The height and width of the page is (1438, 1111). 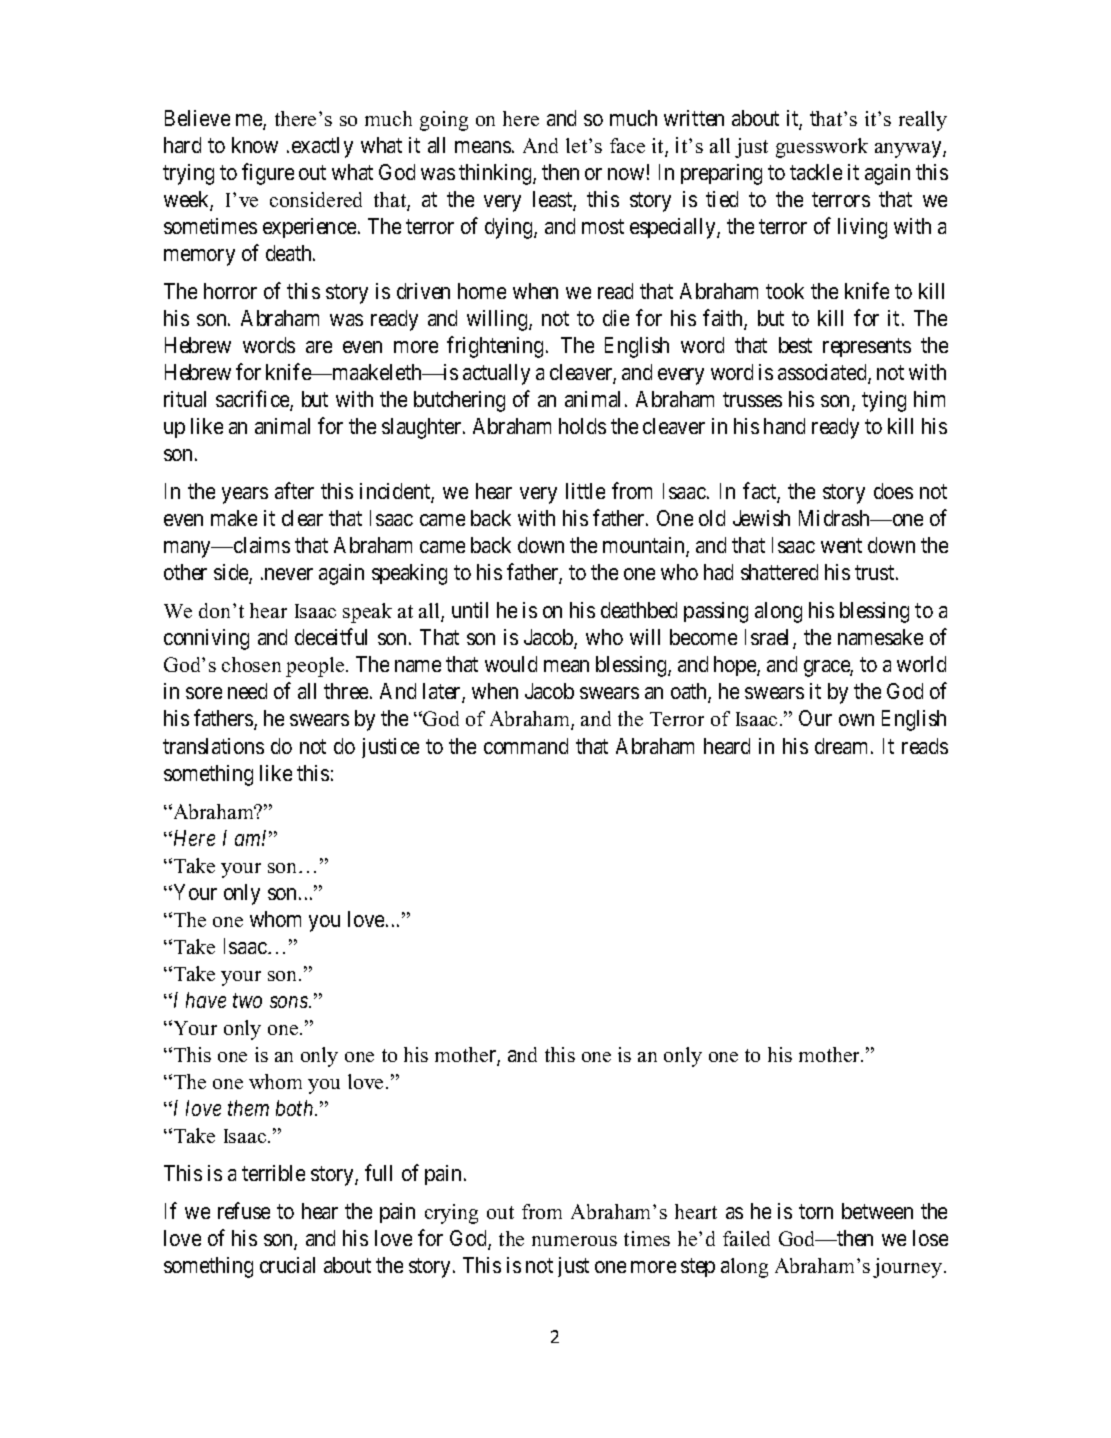 I want to click on know, so click(x=255, y=145).
